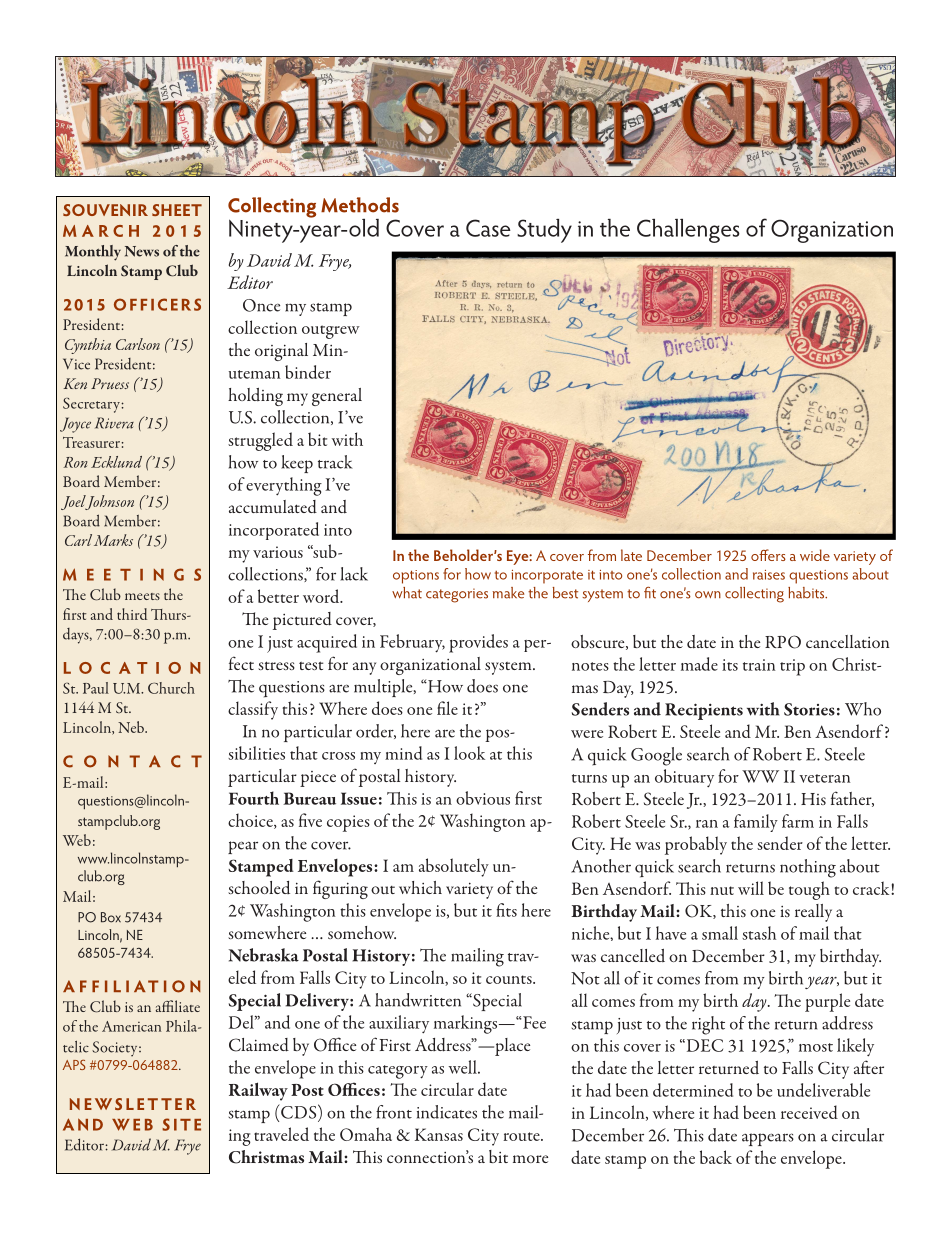 The height and width of the screenshot is (1233, 952). Describe the element at coordinates (688, 231) in the screenshot. I see `Challenges` at that location.
